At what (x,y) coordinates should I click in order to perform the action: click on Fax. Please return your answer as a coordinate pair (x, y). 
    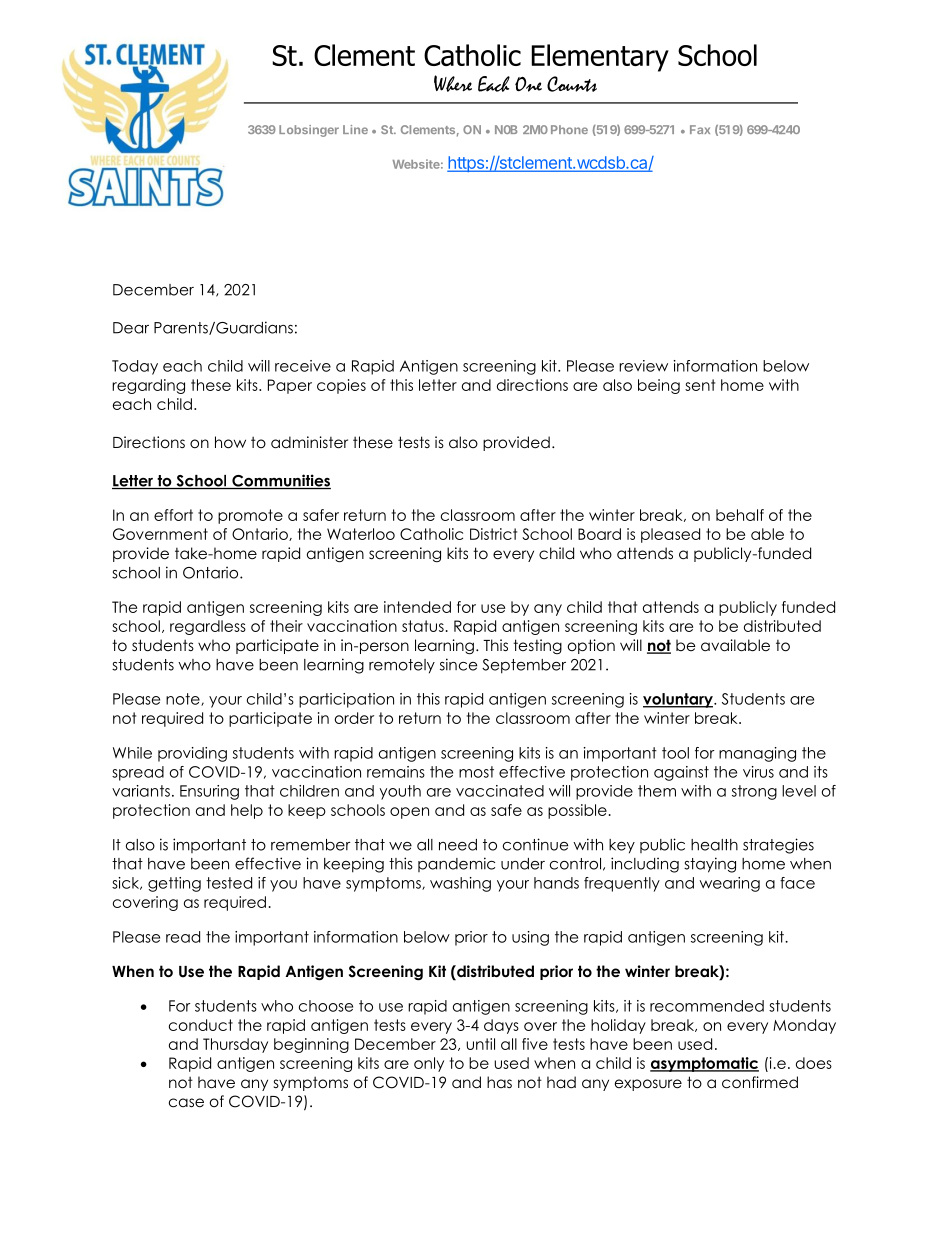
    Looking at the image, I should click on (700, 129).
